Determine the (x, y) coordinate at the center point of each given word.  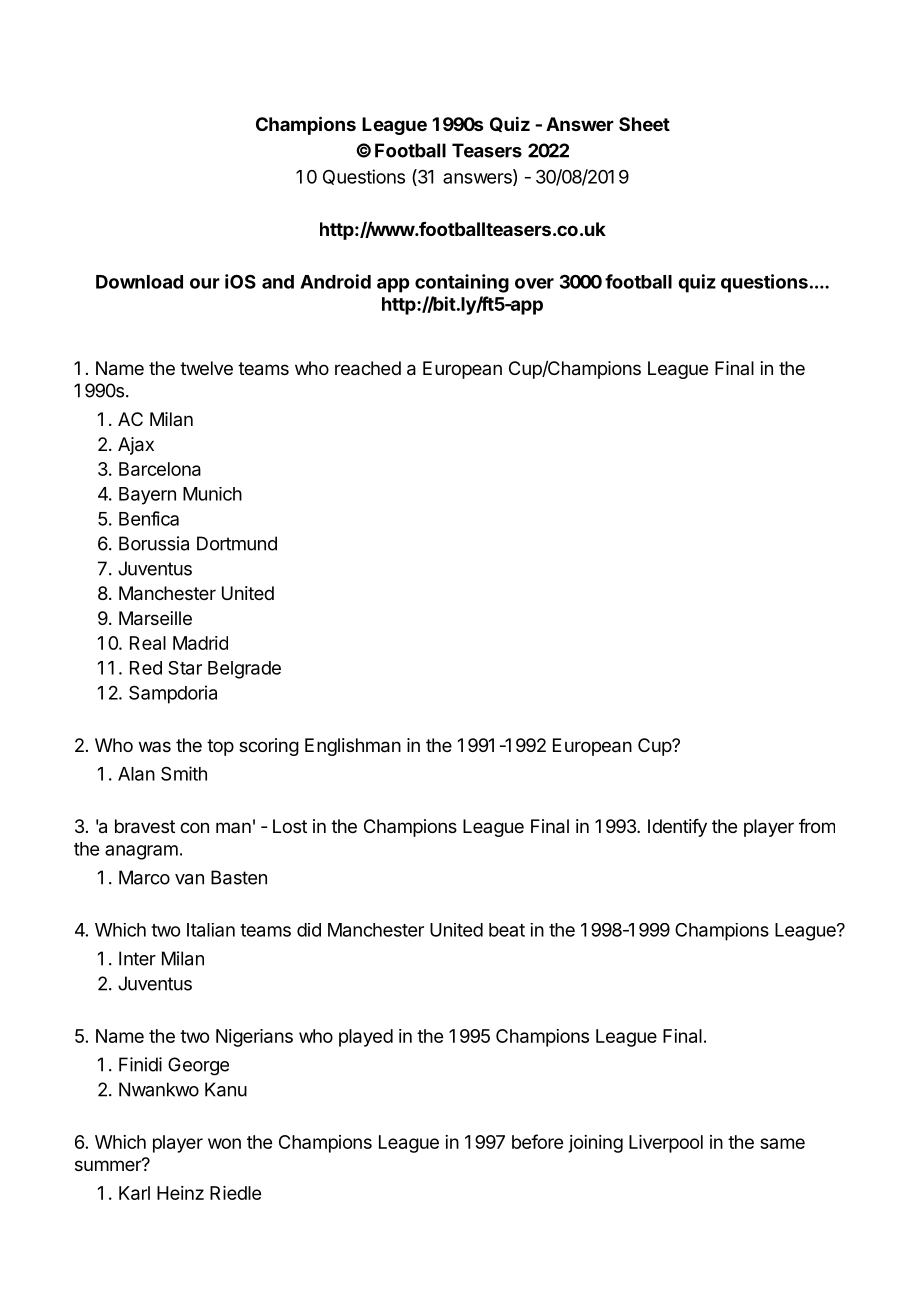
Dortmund (237, 543)
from (817, 826)
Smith (184, 773)
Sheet (644, 124)
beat (507, 930)
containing (462, 283)
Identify (677, 828)
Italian (211, 930)
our (205, 283)
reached (368, 368)
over (534, 283)
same (782, 1143)
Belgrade (244, 670)
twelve (206, 368)
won (224, 1143)
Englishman (353, 747)
